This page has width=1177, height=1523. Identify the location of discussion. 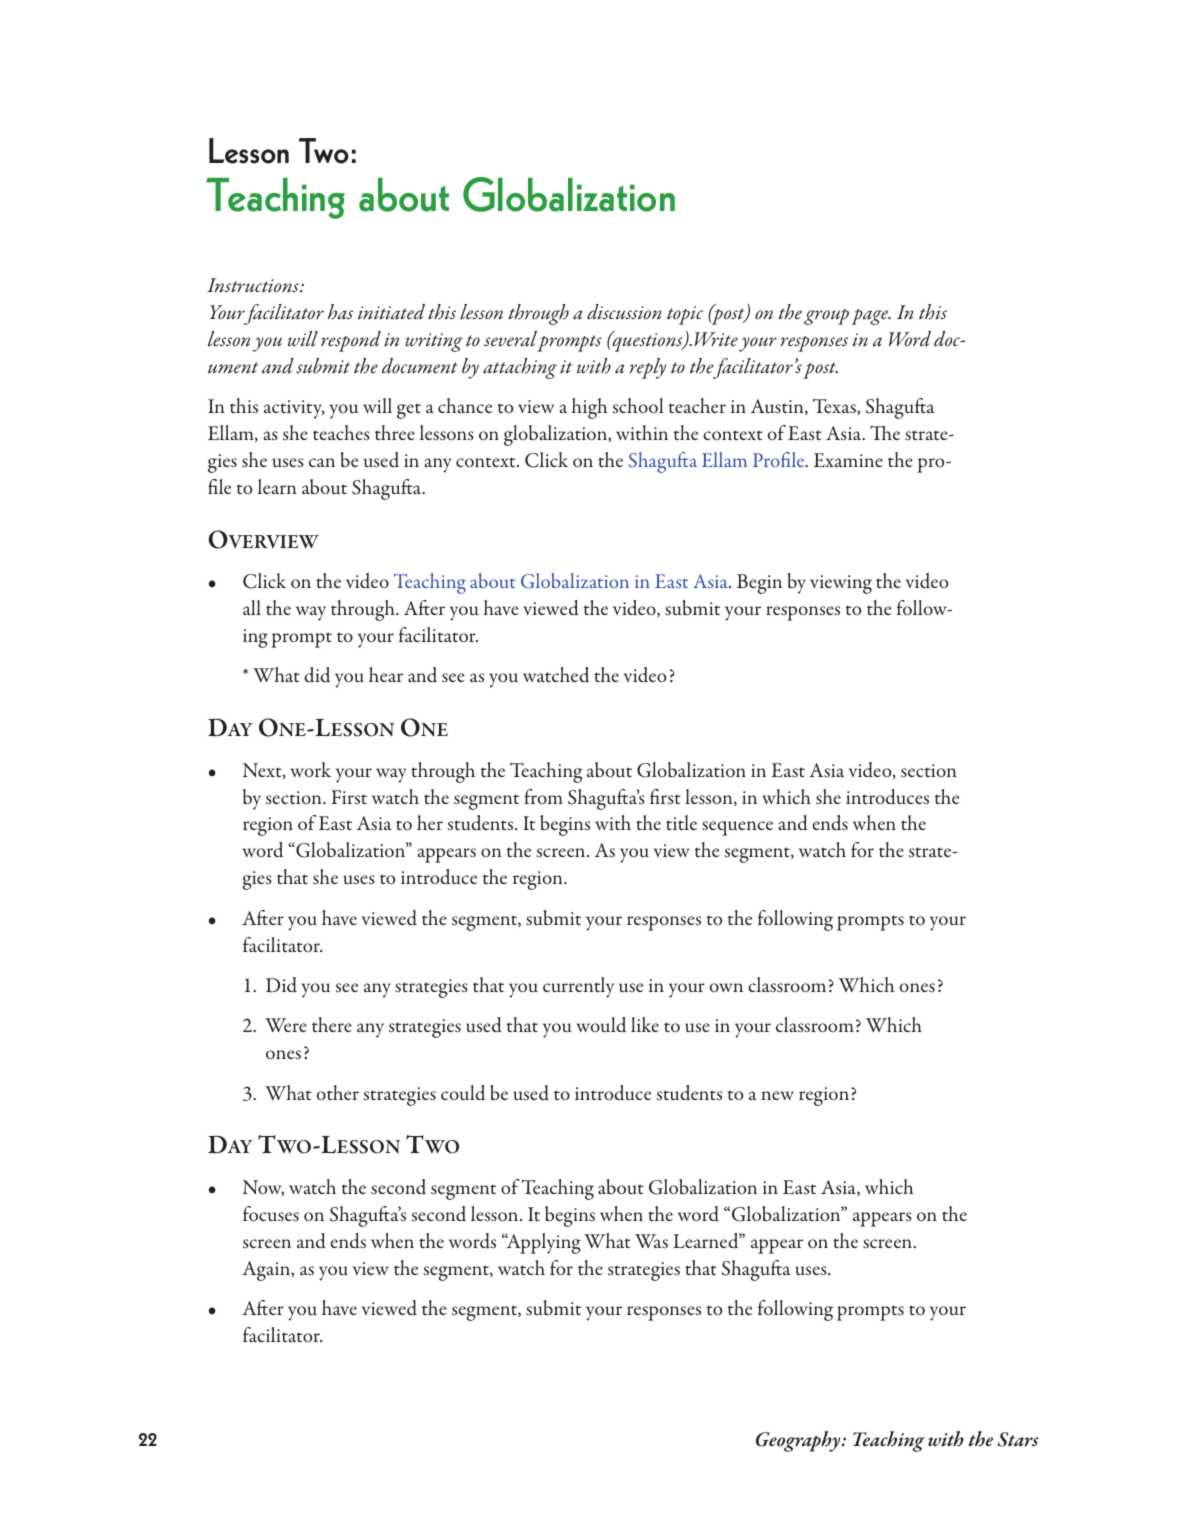
(624, 312).
